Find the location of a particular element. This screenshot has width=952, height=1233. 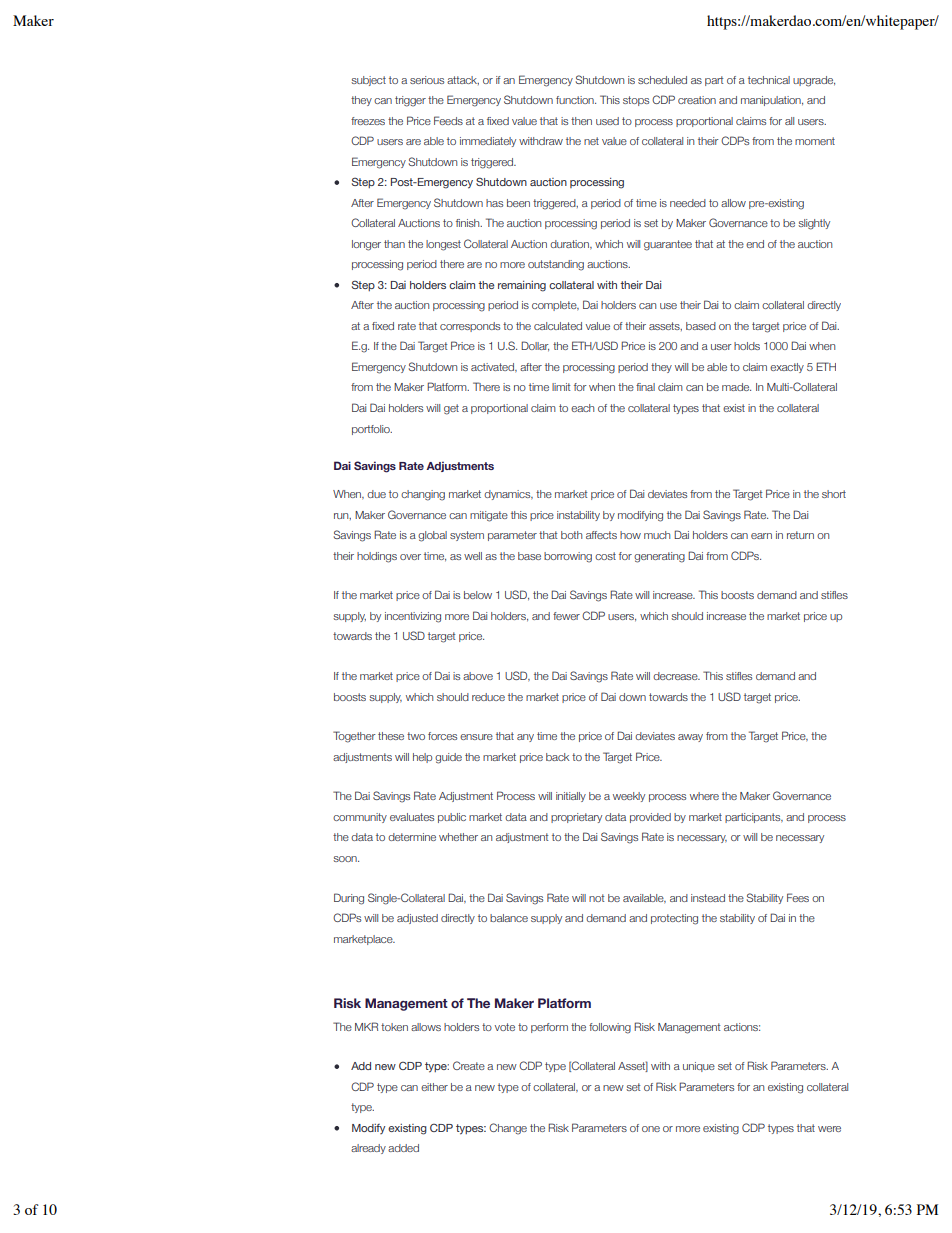

then is located at coordinates (581, 121).
